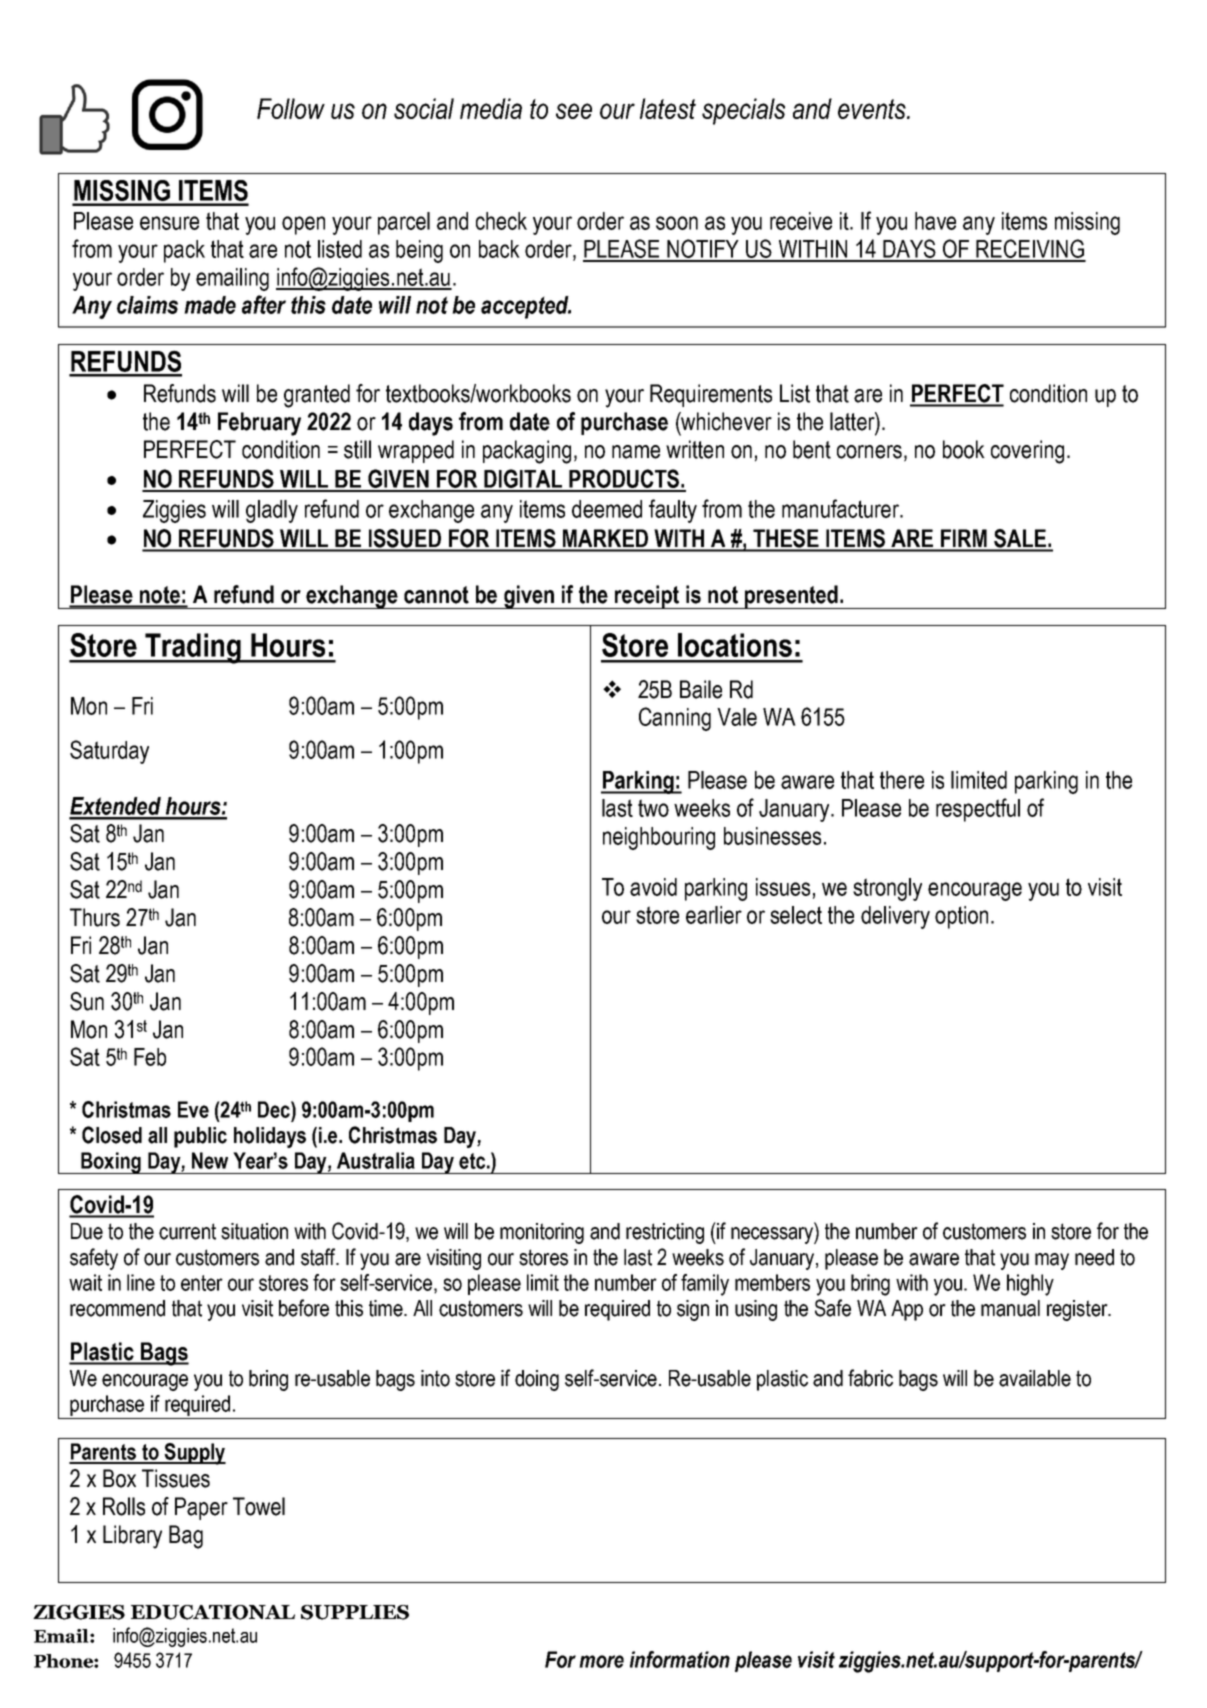 The width and height of the screenshot is (1207, 1708). I want to click on current, so click(187, 1231).
